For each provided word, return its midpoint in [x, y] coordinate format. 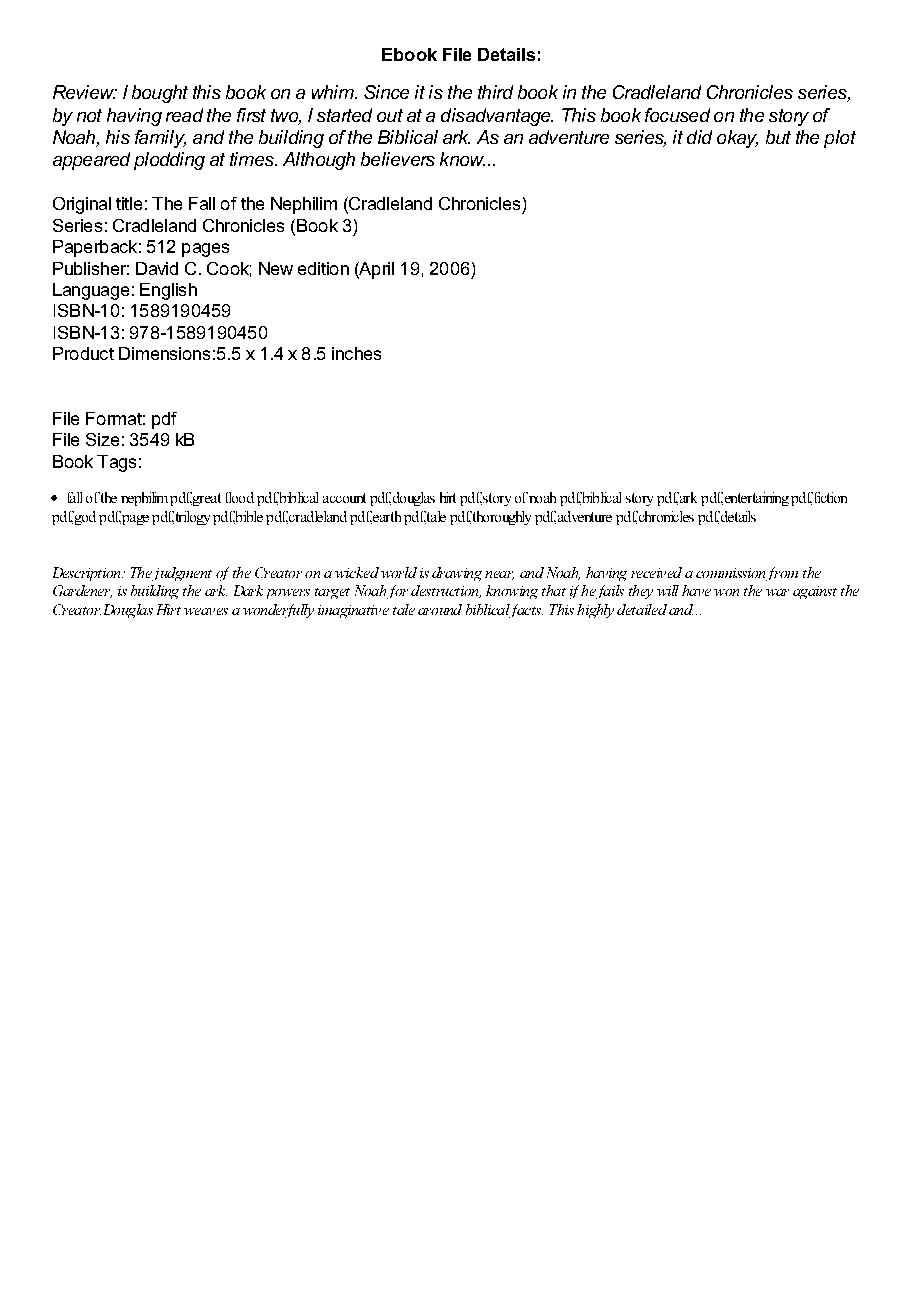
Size [102, 439]
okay [737, 139]
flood [240, 497]
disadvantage [497, 117]
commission [730, 573]
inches [356, 353]
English [168, 291]
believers [398, 159]
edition [323, 268]
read [184, 115]
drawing [457, 574]
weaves [206, 611]
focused [677, 115]
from [782, 574]
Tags [116, 463]
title [129, 203]
